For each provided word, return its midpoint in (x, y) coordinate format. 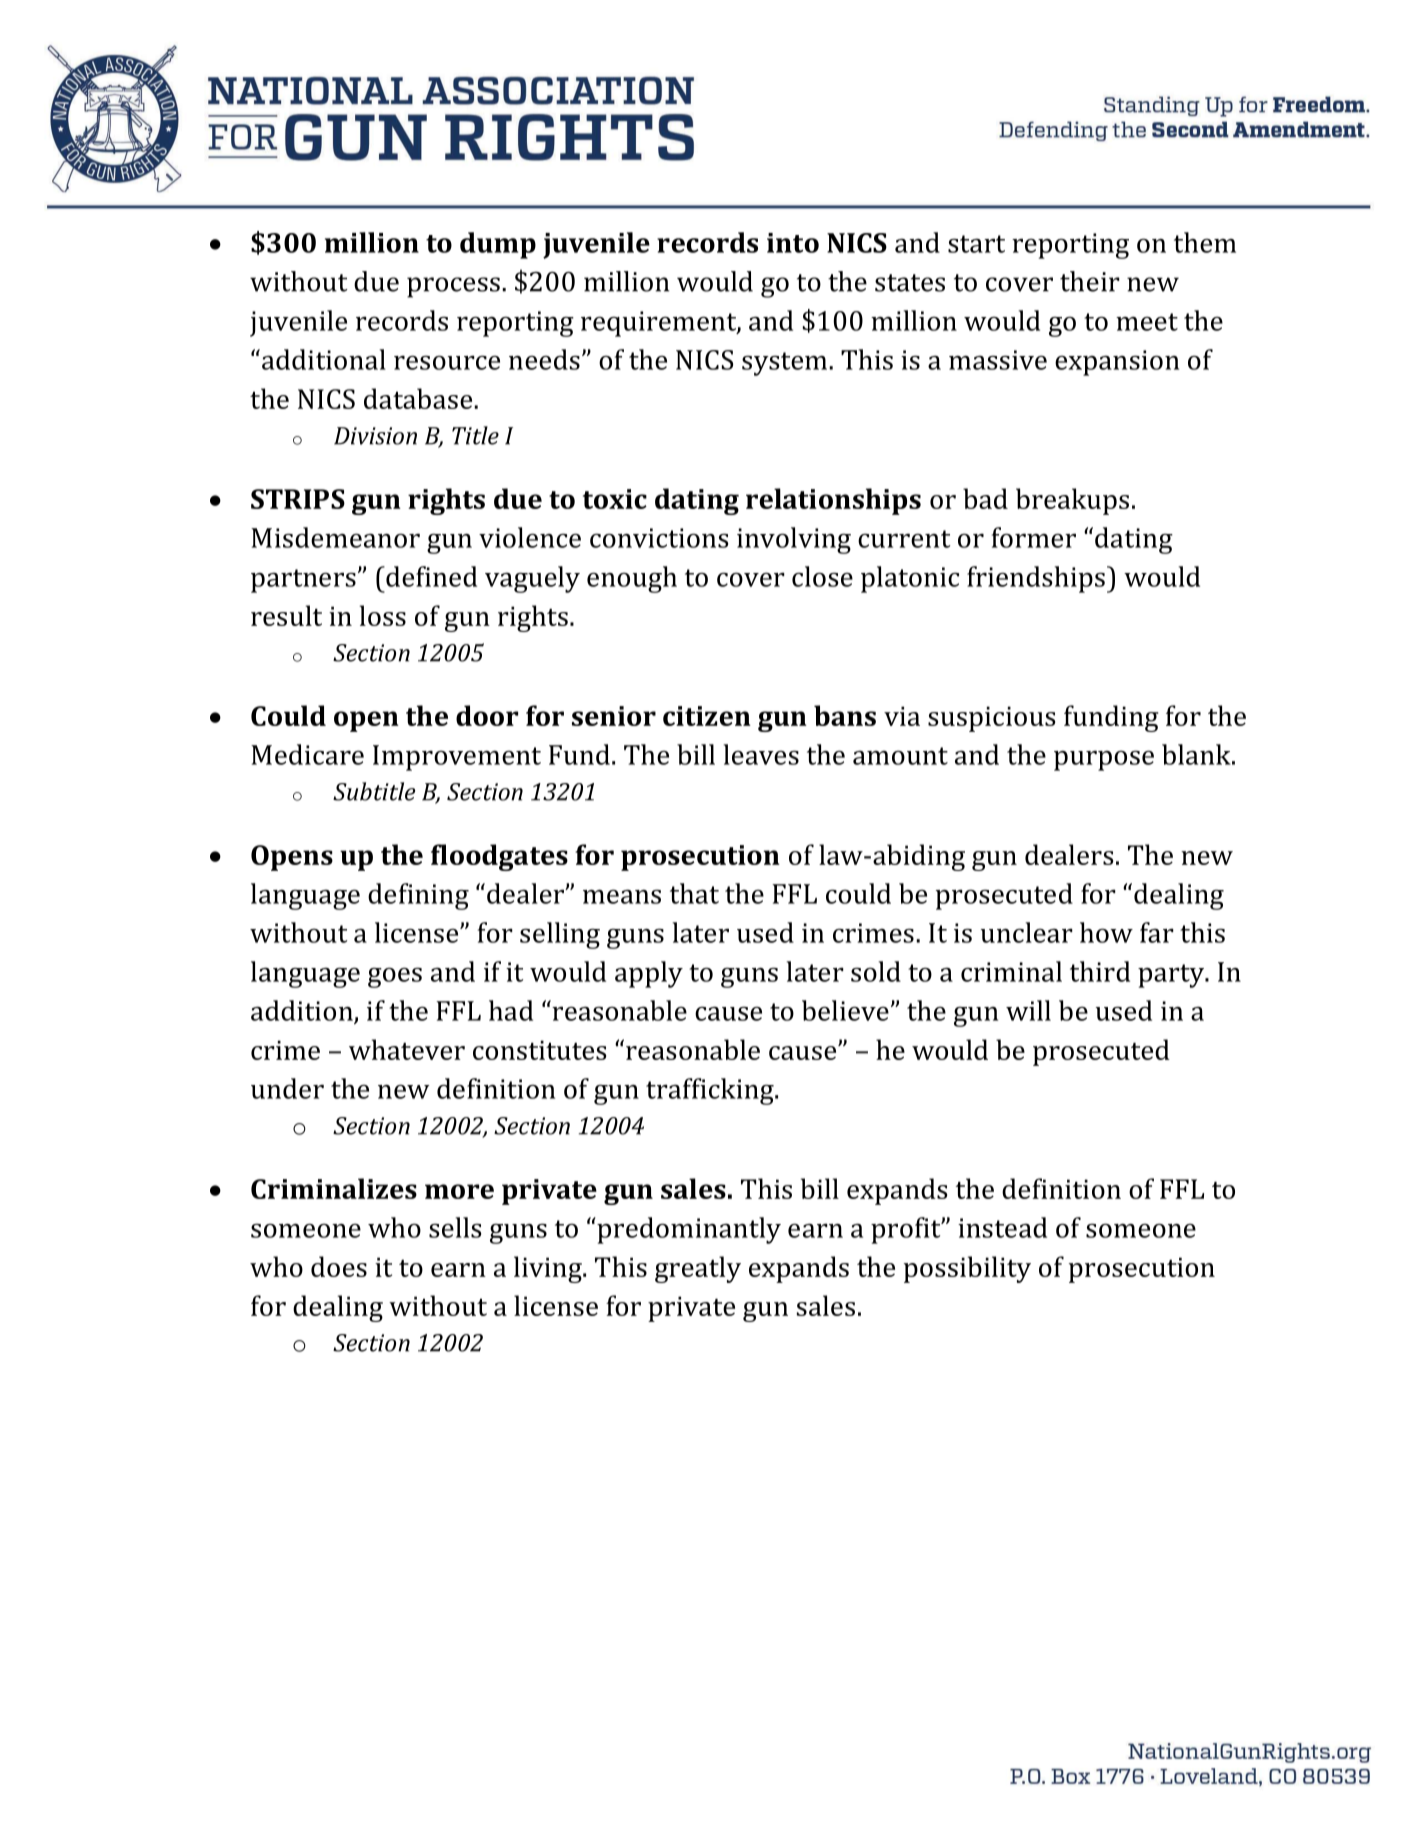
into (793, 243)
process (453, 287)
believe (845, 1010)
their (1090, 281)
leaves (761, 754)
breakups (1072, 501)
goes (395, 977)
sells (455, 1227)
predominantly (688, 1230)
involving (794, 540)
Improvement (457, 758)
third (1100, 971)
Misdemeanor (335, 537)
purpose (1104, 760)
